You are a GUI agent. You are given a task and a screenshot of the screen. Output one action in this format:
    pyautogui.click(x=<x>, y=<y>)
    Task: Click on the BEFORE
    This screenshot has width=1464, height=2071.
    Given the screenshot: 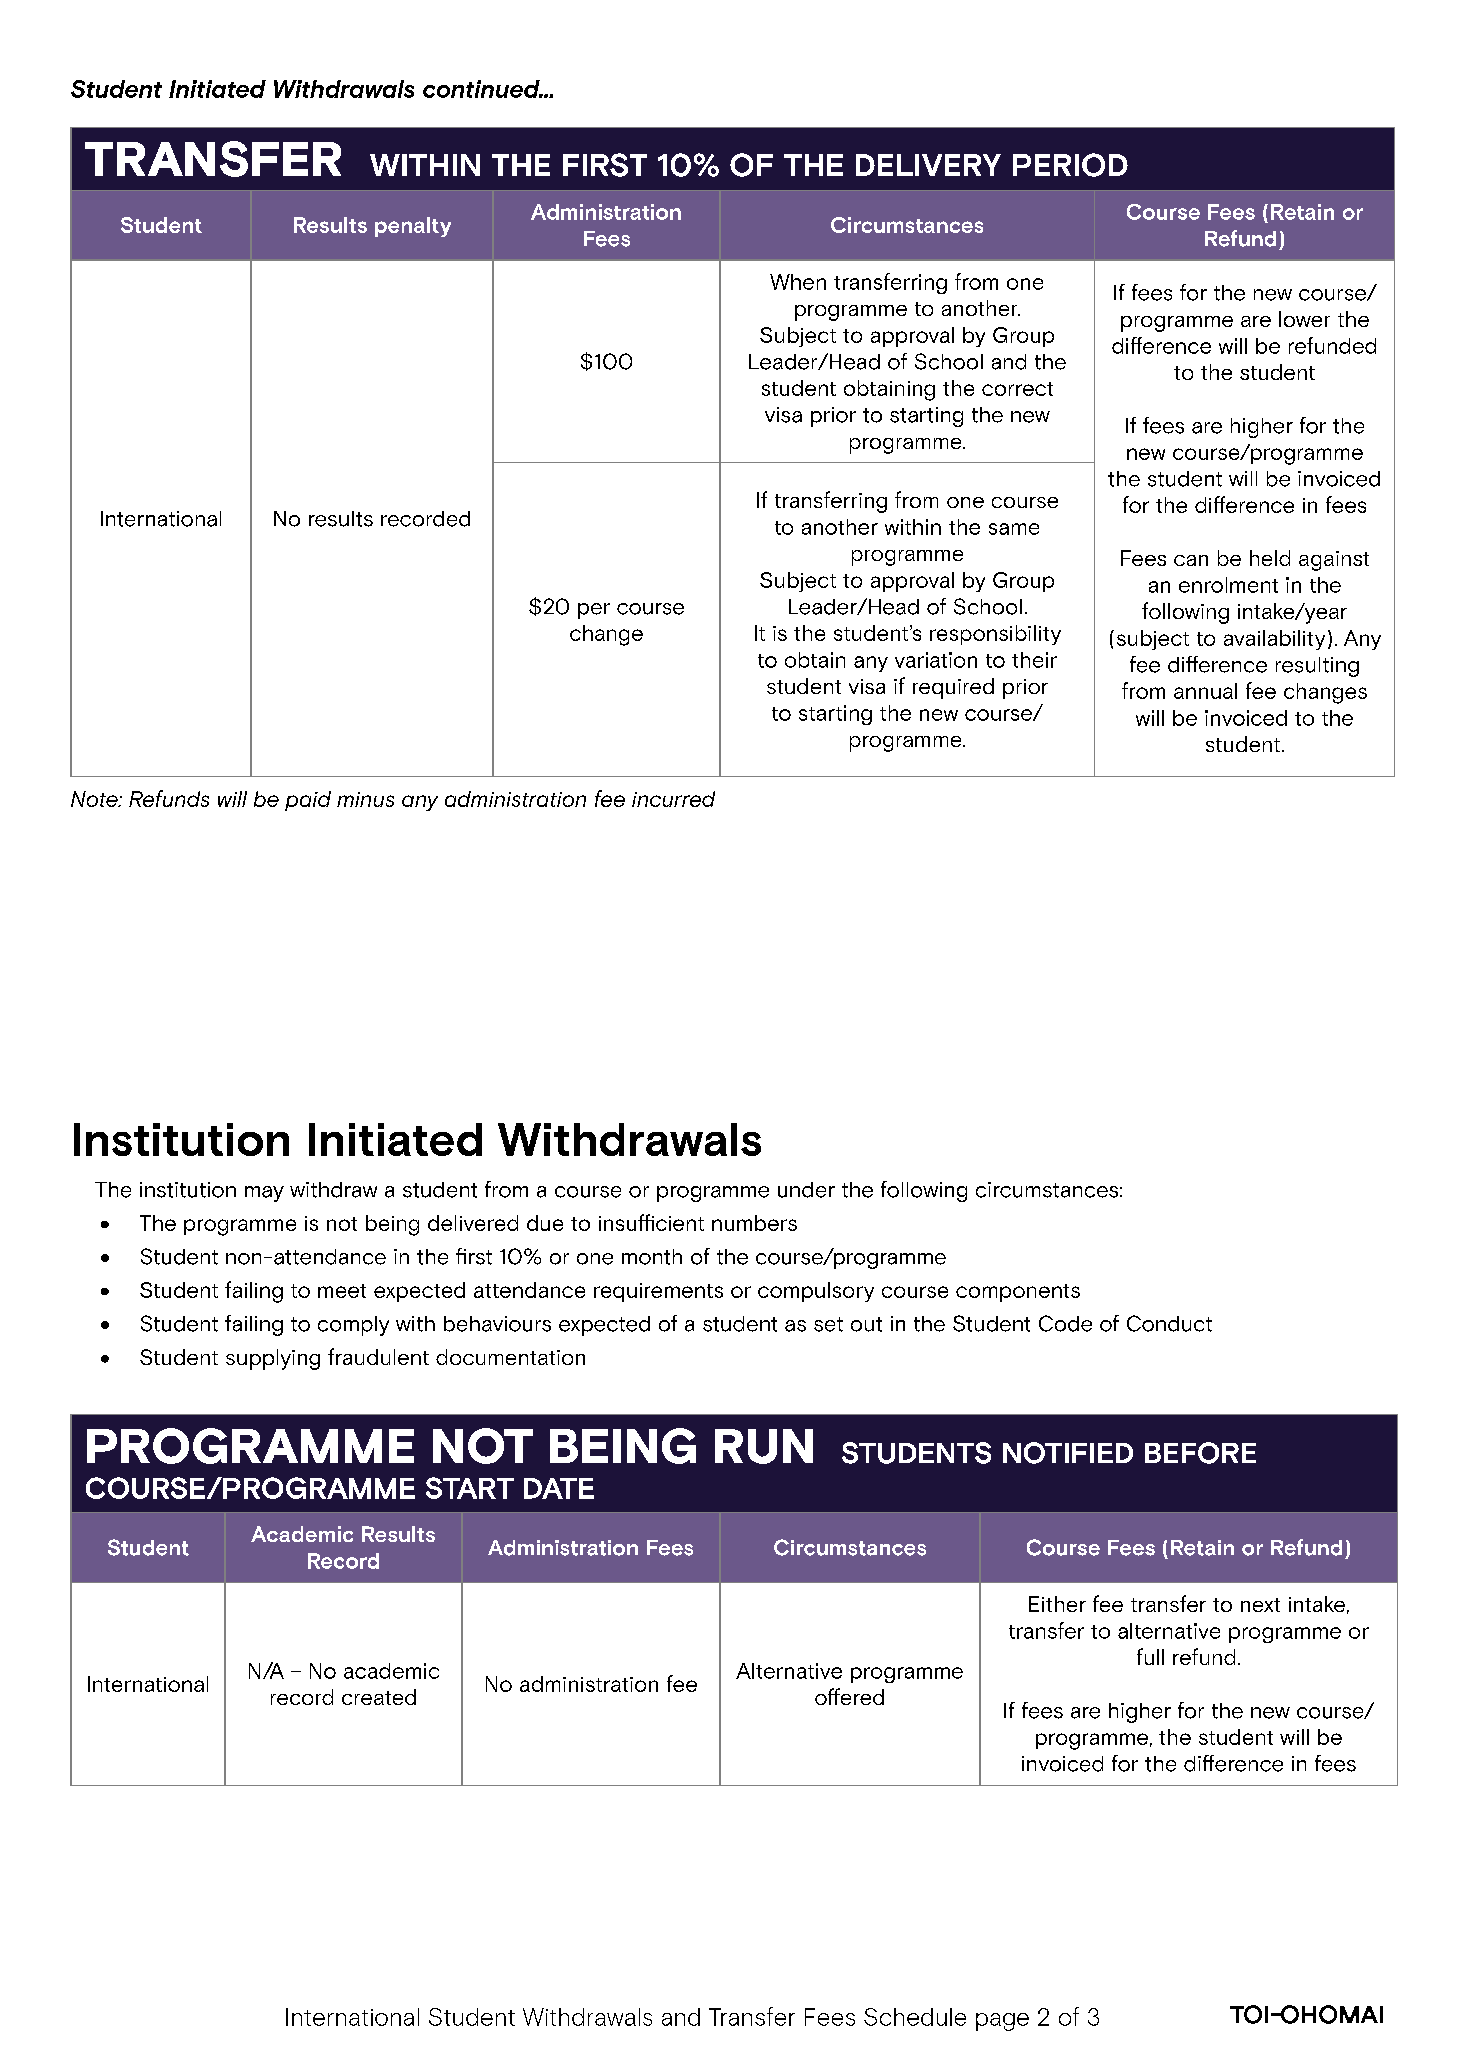 What is the action you would take?
    pyautogui.click(x=1200, y=1453)
